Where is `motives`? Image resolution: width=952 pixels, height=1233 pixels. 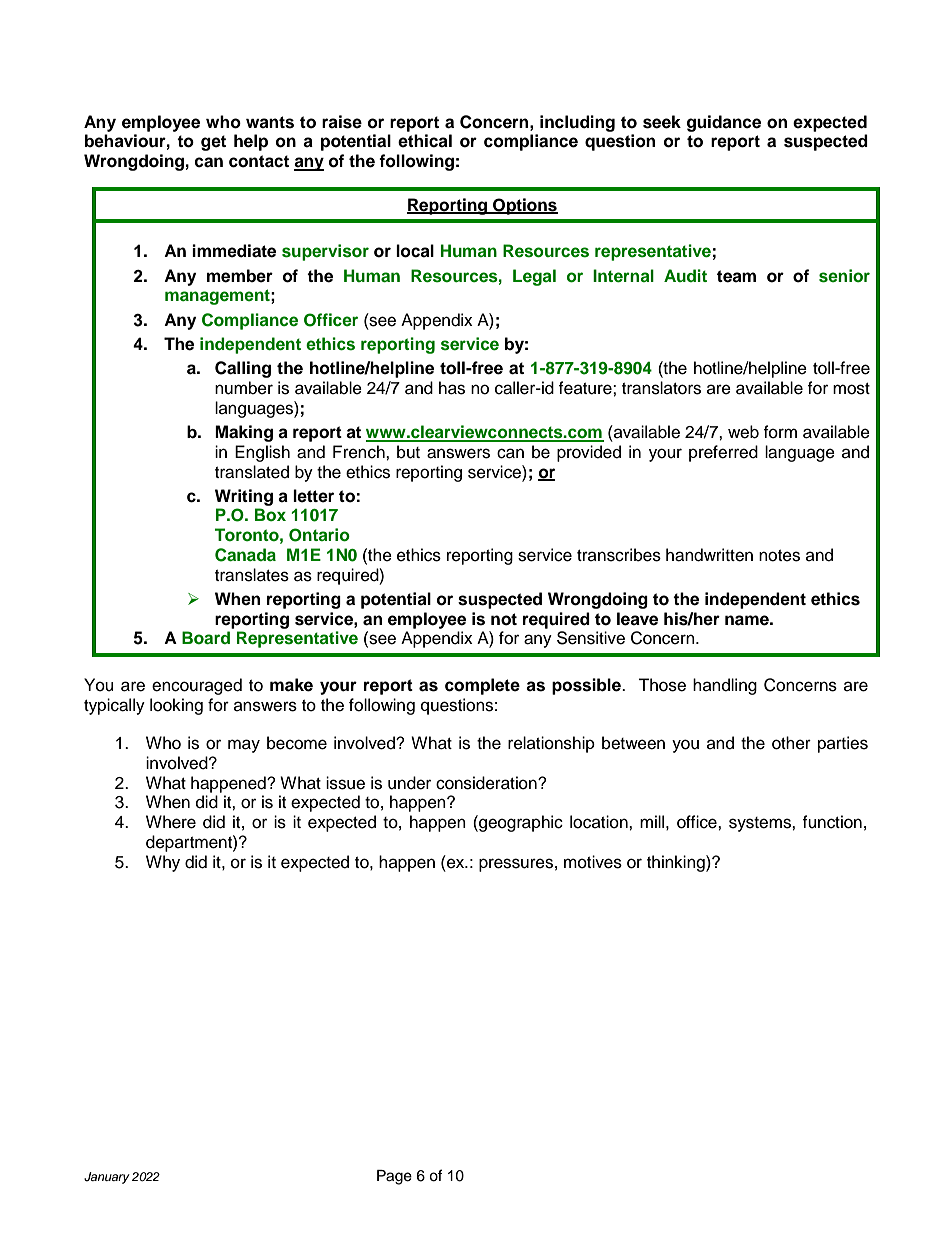
motives is located at coordinates (593, 862).
